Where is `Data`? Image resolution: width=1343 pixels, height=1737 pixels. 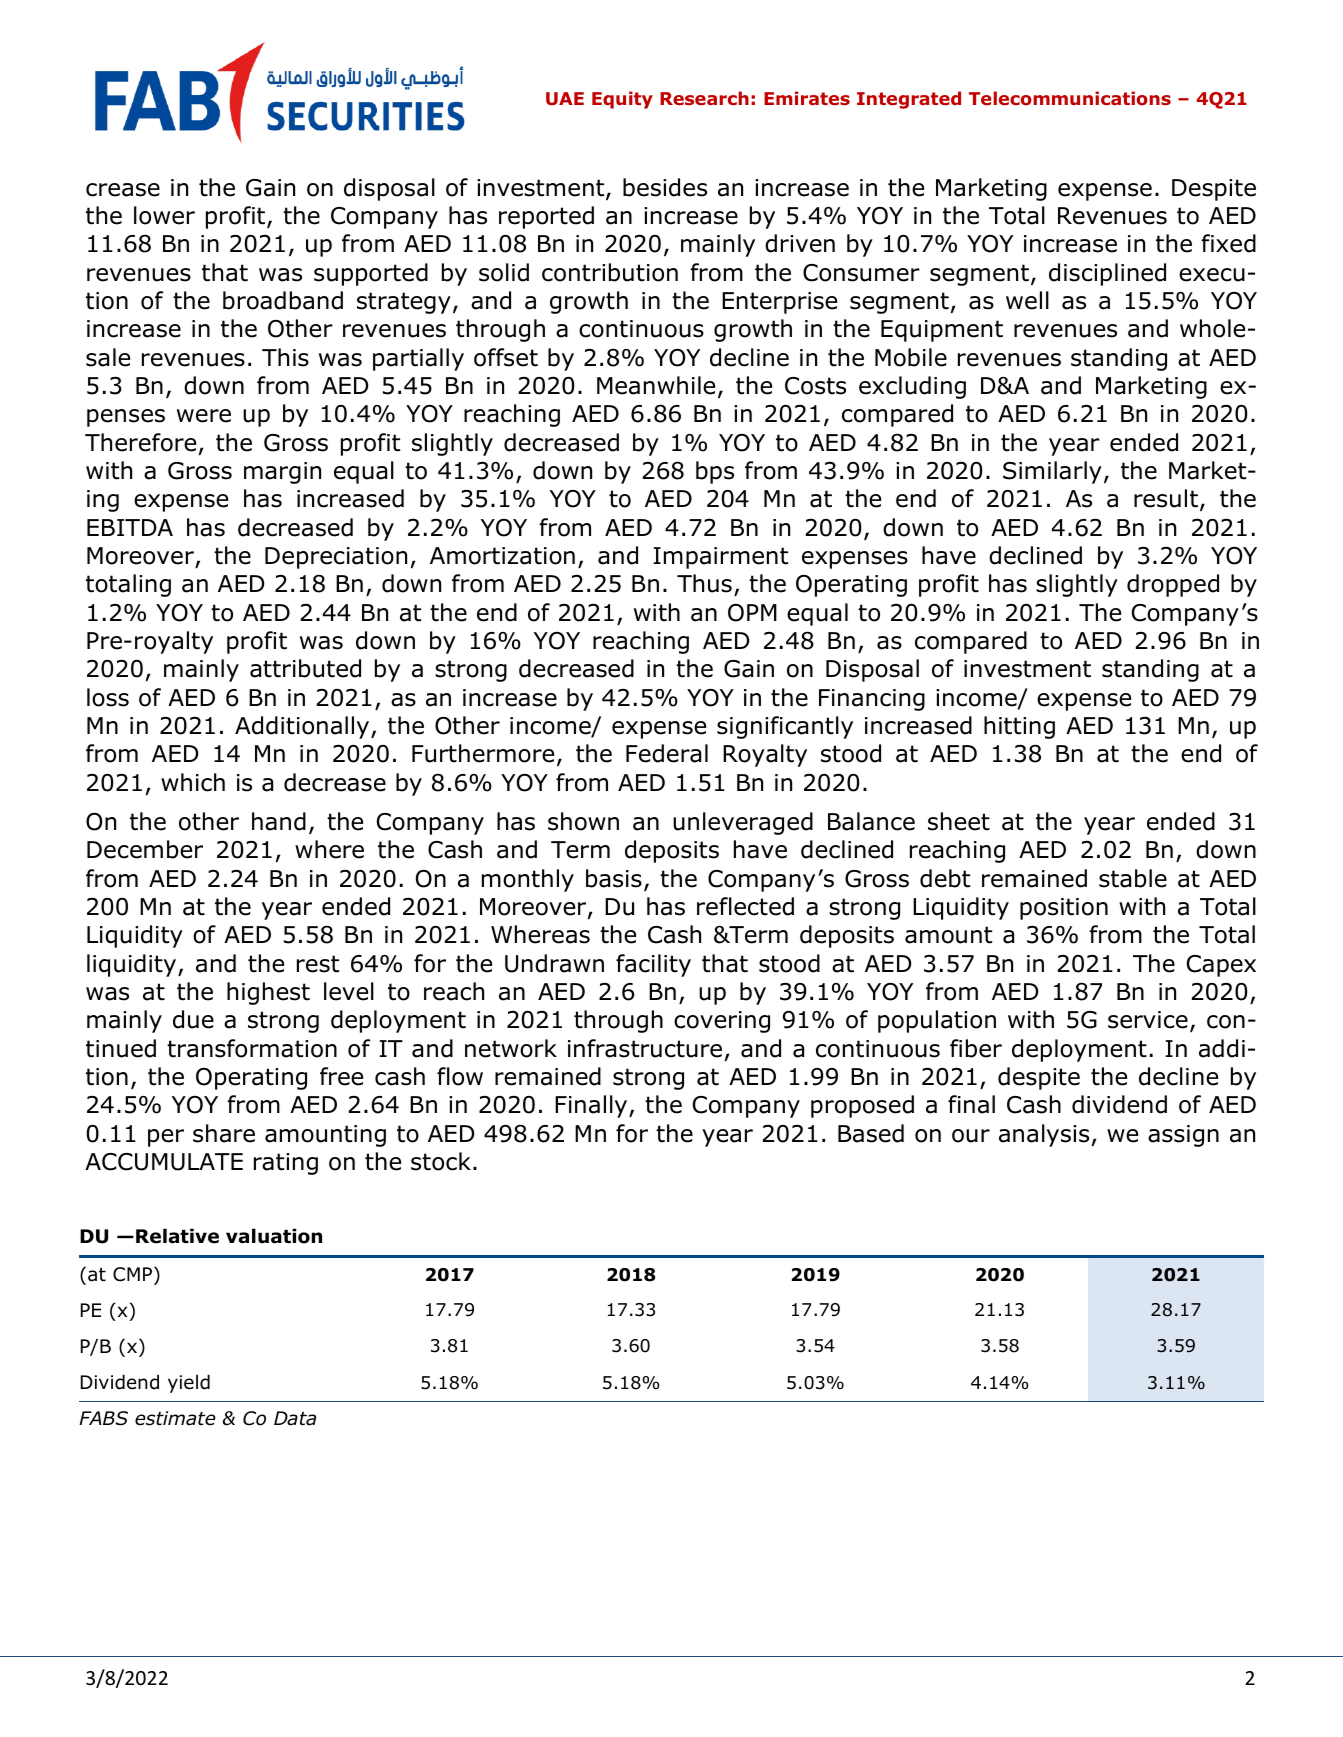 Data is located at coordinates (295, 1418).
